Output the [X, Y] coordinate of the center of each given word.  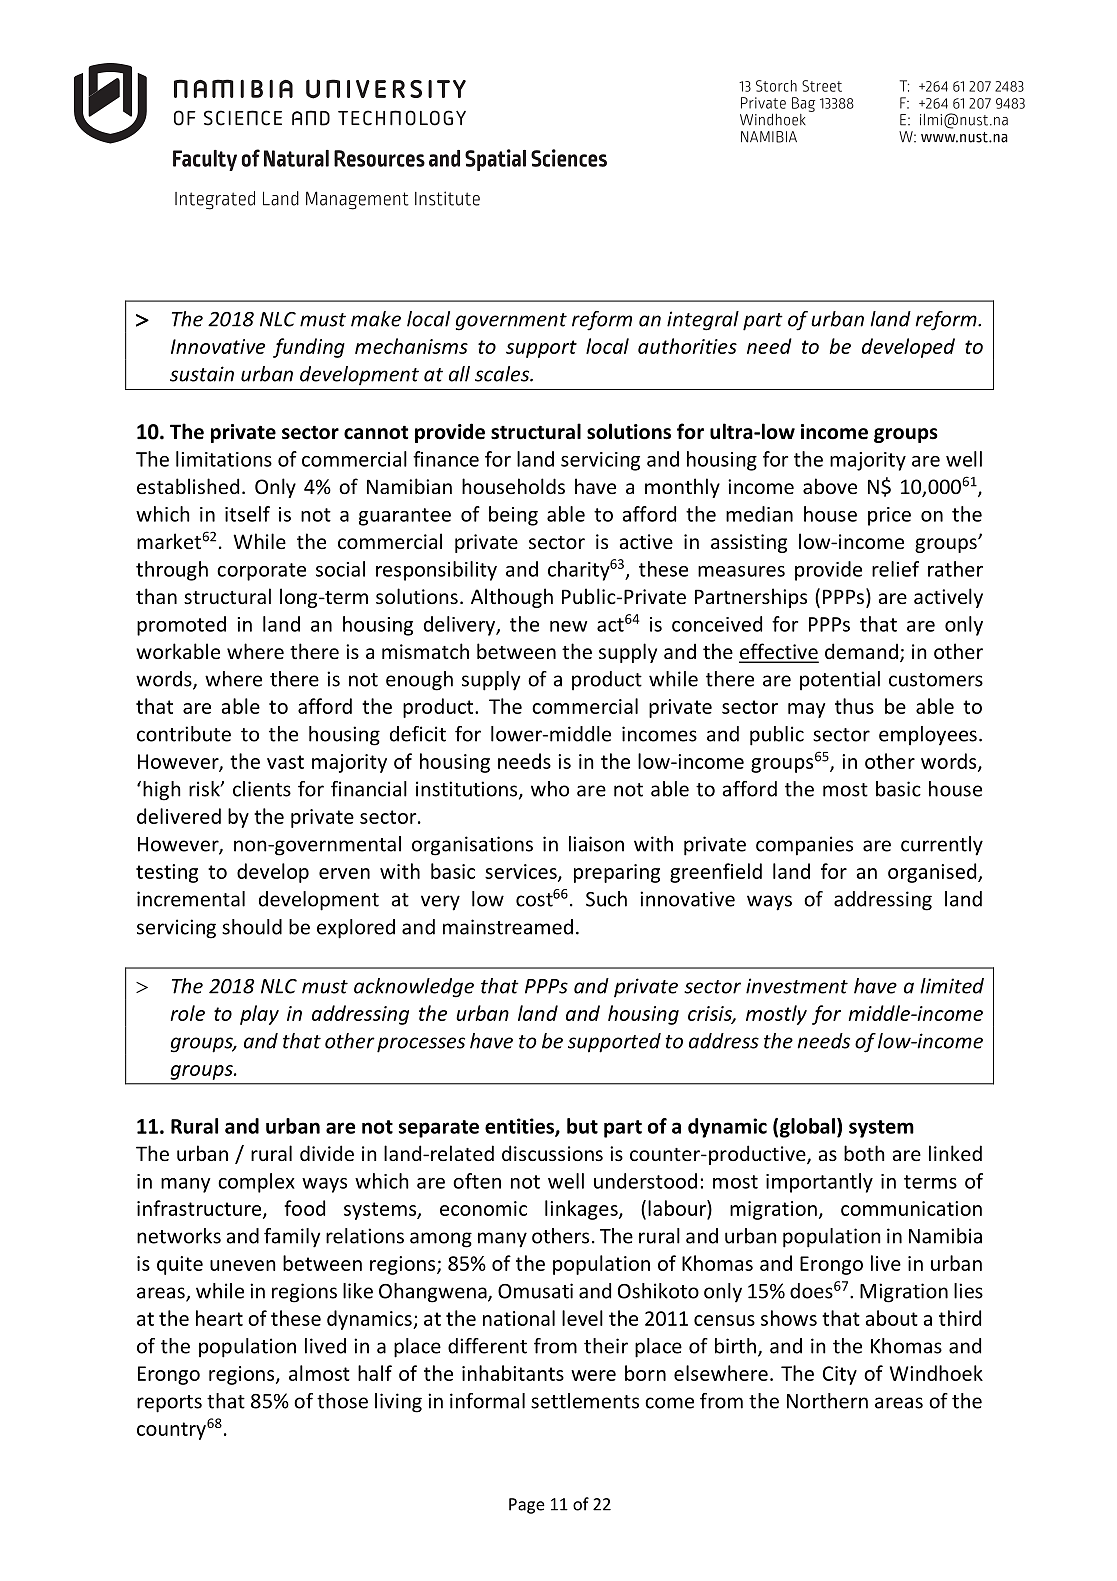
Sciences [569, 158]
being [513, 516]
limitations [224, 459]
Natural [296, 158]
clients [262, 789]
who [550, 789]
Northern [827, 1401]
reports [169, 1404]
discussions [552, 1153]
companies [804, 846]
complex [256, 1183]
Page [527, 1506]
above [830, 486]
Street [822, 86]
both [864, 1153]
